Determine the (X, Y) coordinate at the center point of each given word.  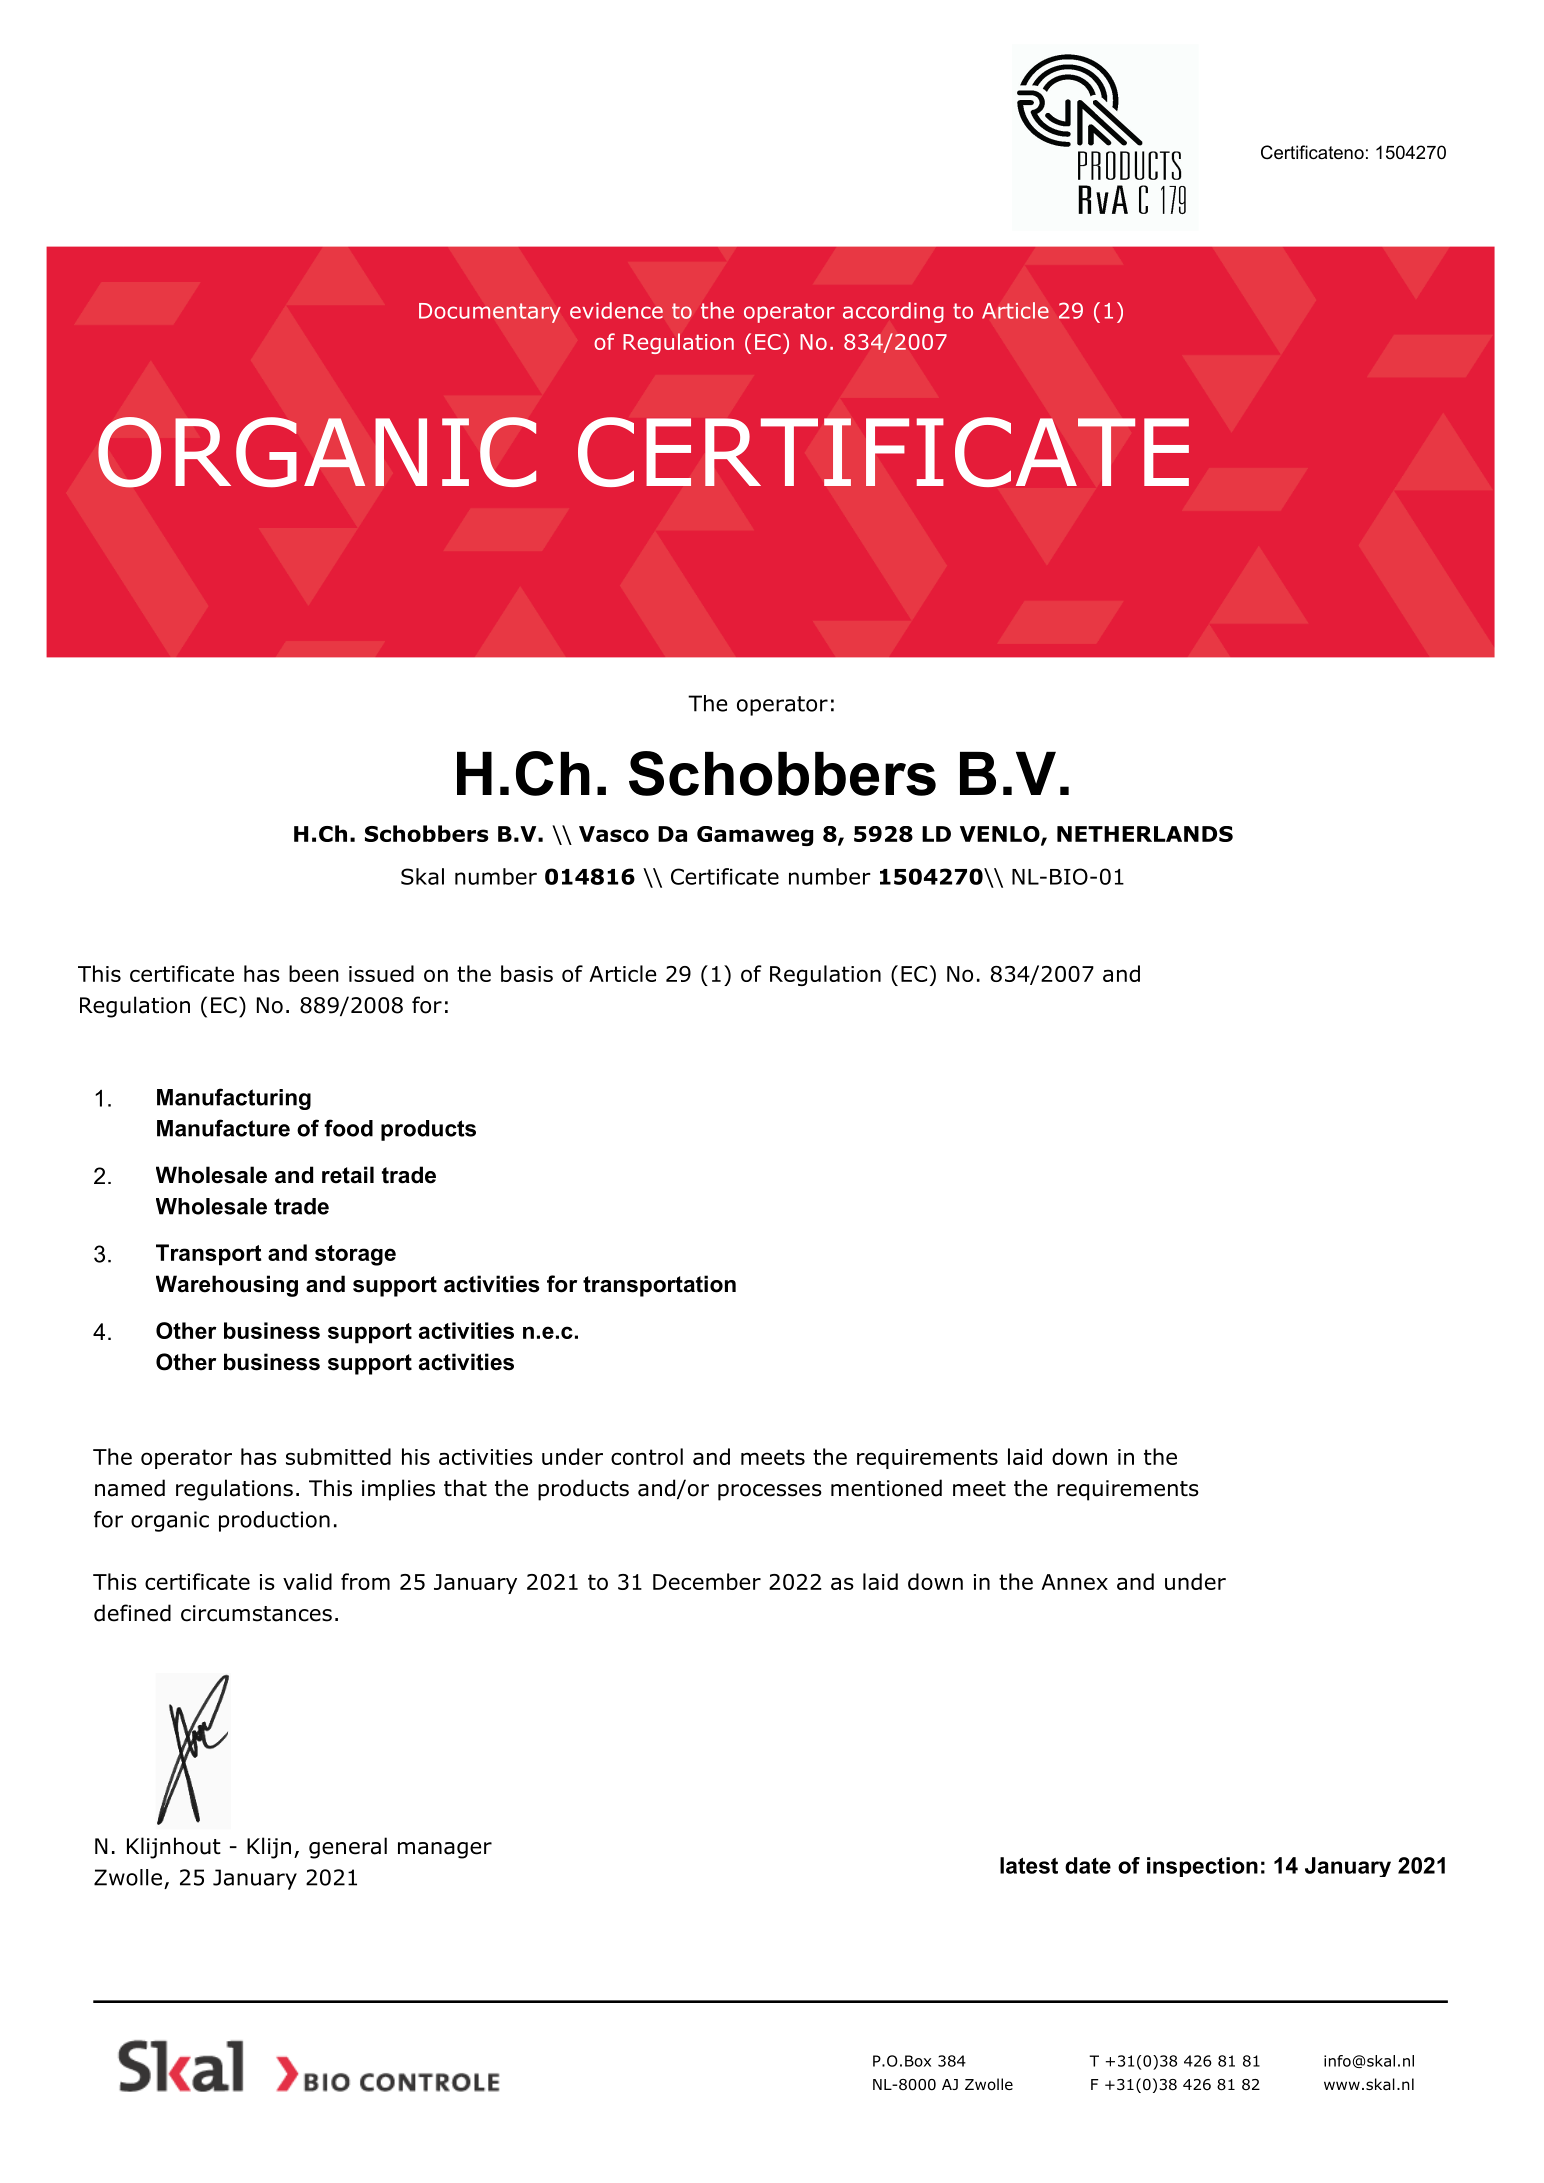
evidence (616, 310)
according (893, 312)
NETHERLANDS (1145, 834)
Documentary (490, 313)
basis (527, 973)
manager (445, 1850)
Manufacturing (234, 1099)
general (348, 1848)
